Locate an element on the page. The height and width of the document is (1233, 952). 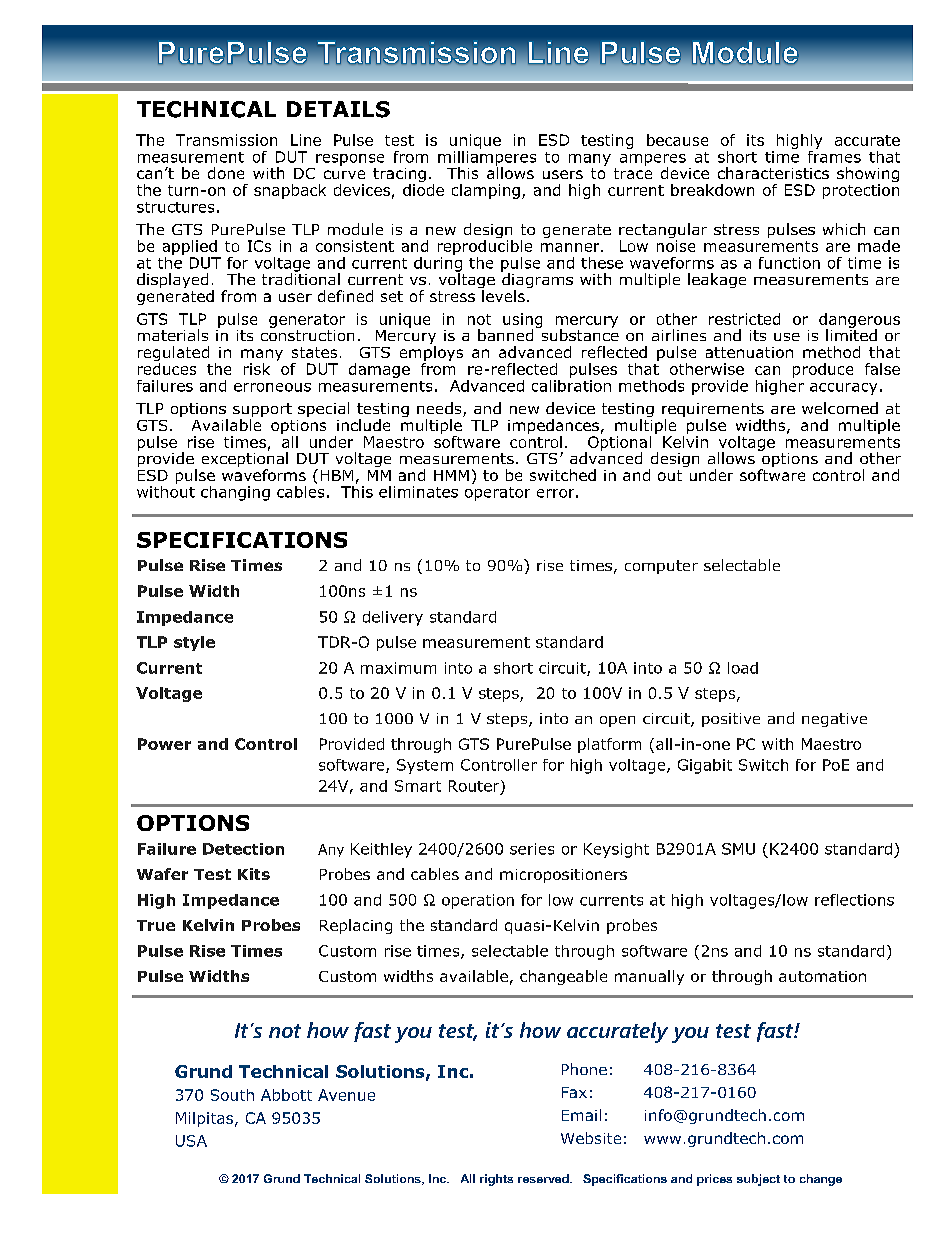
load is located at coordinates (743, 668).
